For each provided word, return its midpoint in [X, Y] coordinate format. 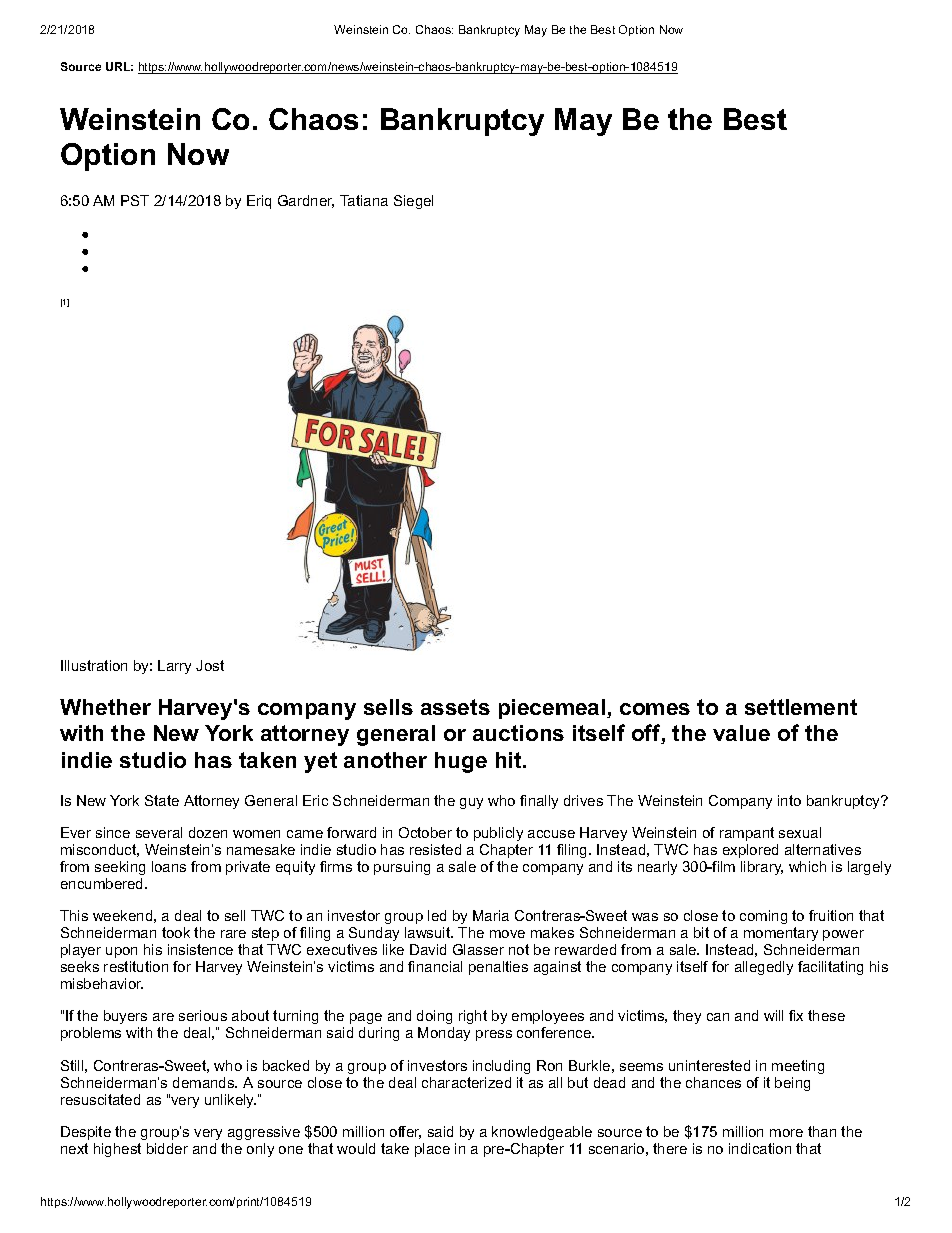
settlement [801, 707]
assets [455, 707]
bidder [167, 1148]
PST [135, 200]
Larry [174, 667]
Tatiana [364, 200]
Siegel [413, 202]
